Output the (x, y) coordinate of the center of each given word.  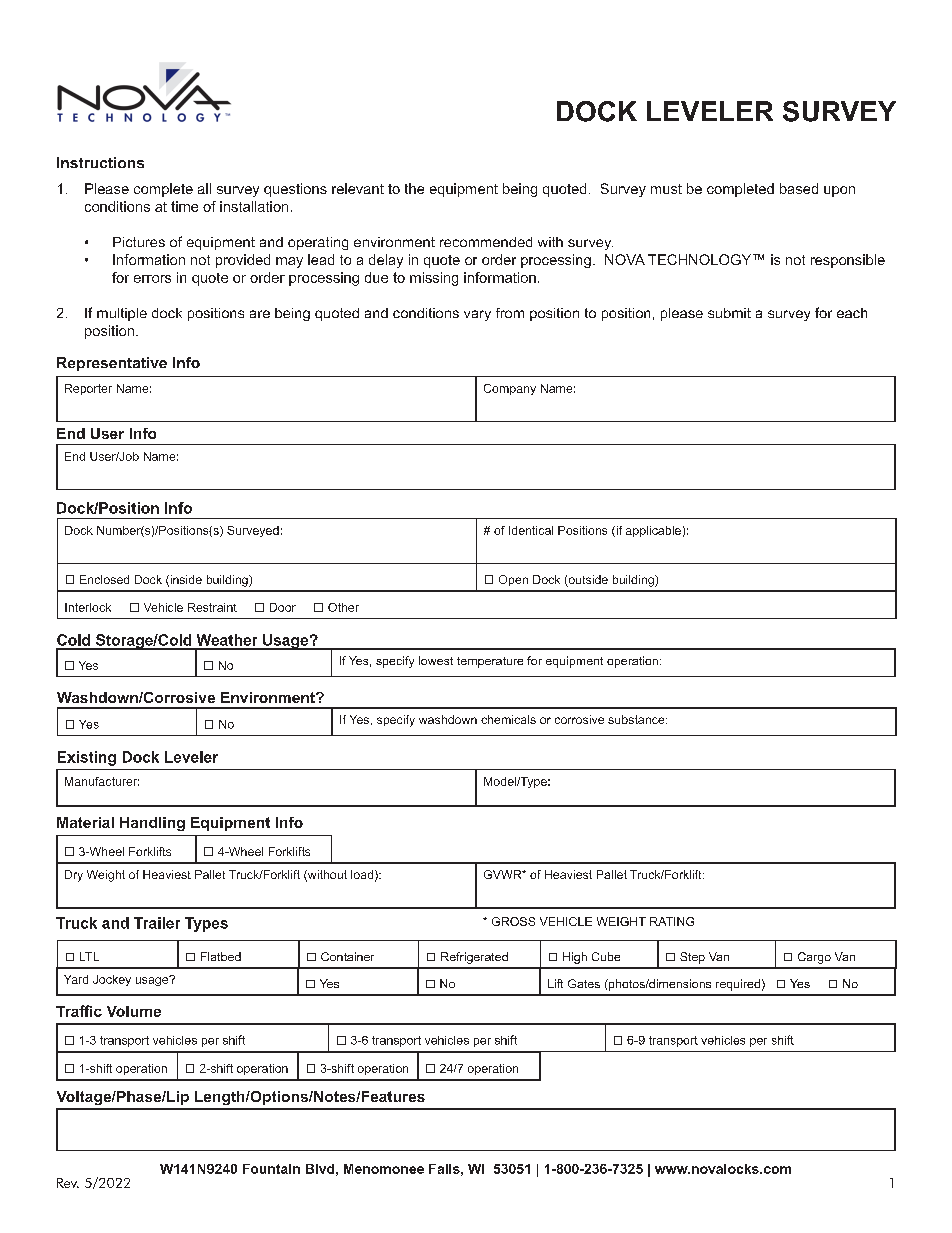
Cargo (814, 958)
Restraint (212, 607)
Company (510, 389)
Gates (584, 983)
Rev (68, 1183)
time (184, 206)
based (799, 188)
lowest (436, 660)
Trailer (157, 923)
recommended (486, 242)
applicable (653, 531)
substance (637, 719)
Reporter (88, 389)
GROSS (513, 921)
